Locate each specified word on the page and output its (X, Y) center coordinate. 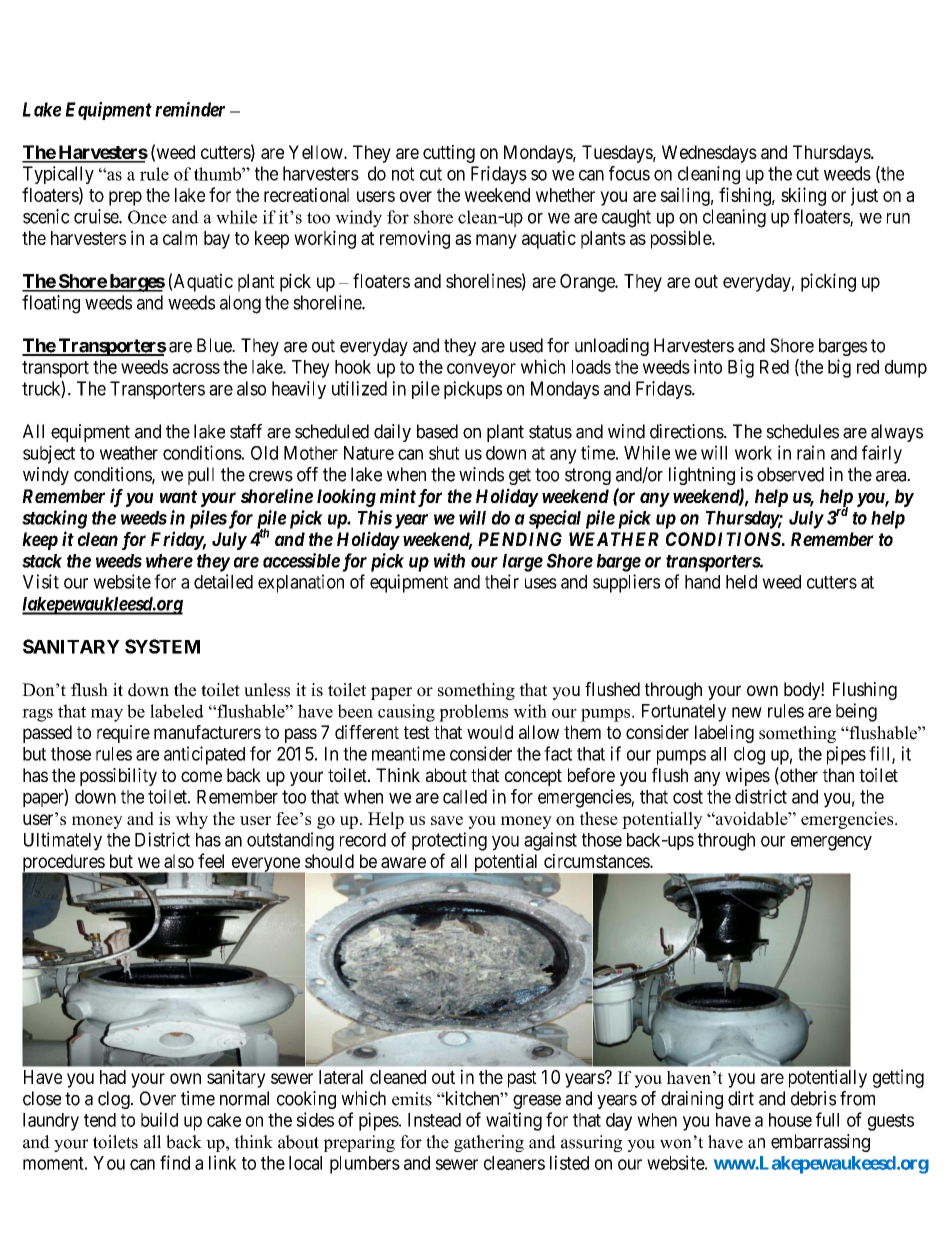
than (838, 775)
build (159, 1119)
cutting (449, 154)
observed (790, 474)
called (465, 797)
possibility (118, 777)
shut (444, 453)
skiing (803, 196)
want (178, 496)
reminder (190, 109)
